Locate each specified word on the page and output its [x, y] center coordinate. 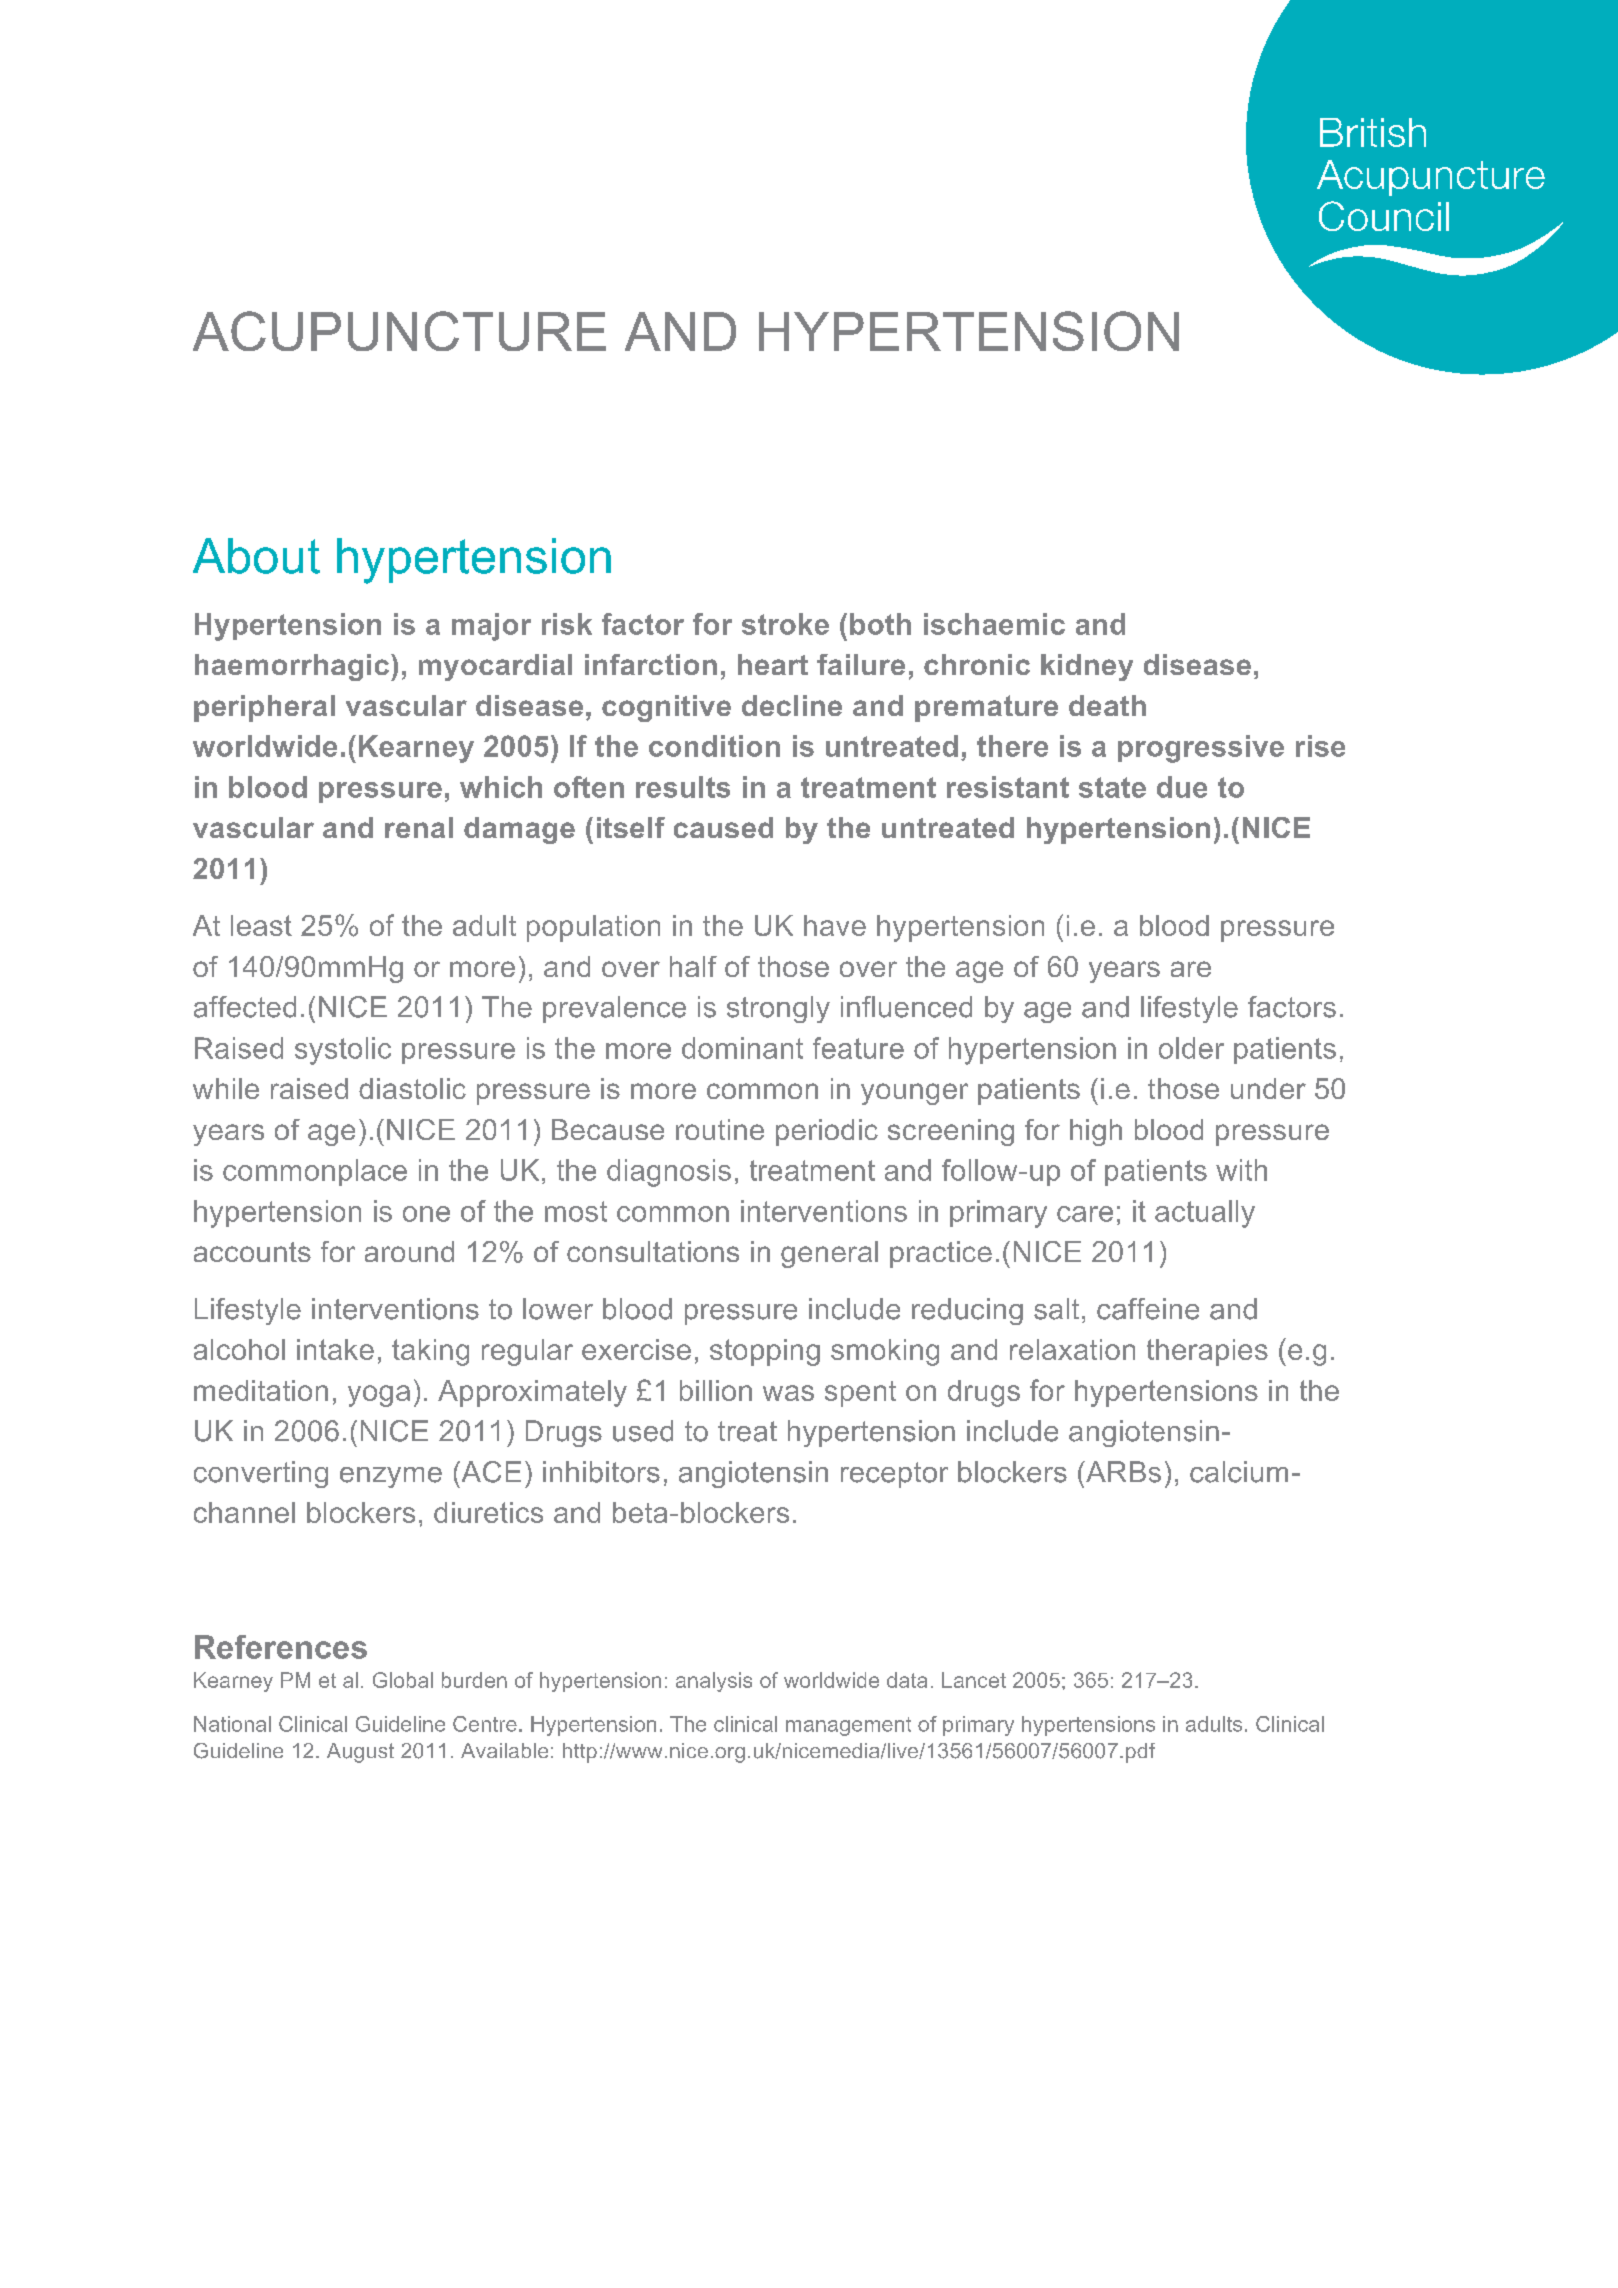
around [409, 1251]
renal [419, 827]
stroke [785, 624]
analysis [714, 1682]
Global [403, 1680]
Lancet [974, 1680]
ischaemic [994, 624]
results [683, 787]
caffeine [1148, 1309]
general [829, 1254]
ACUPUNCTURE [399, 331]
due [1182, 787]
